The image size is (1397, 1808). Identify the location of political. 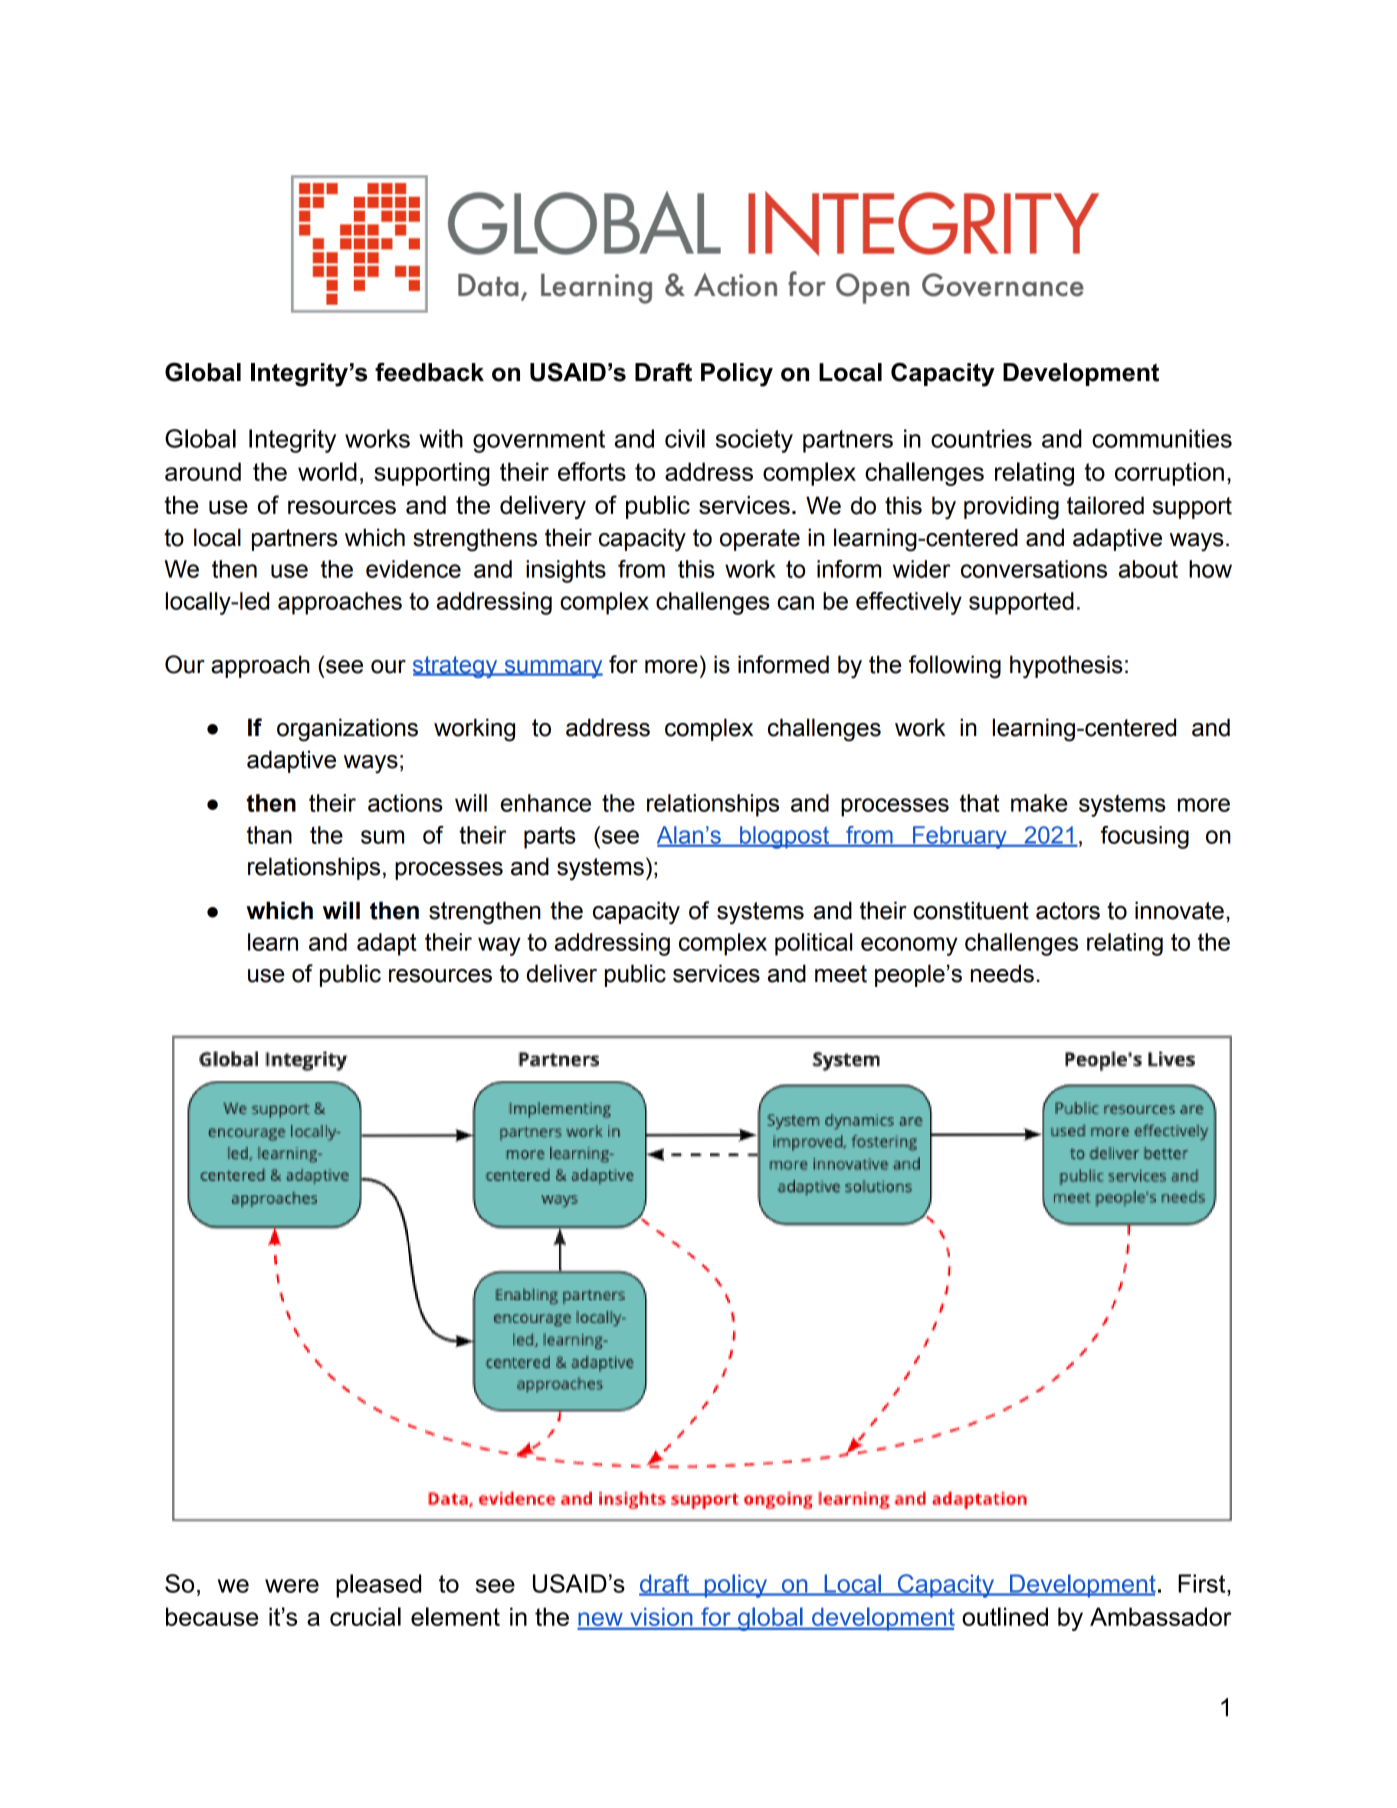
(813, 944).
